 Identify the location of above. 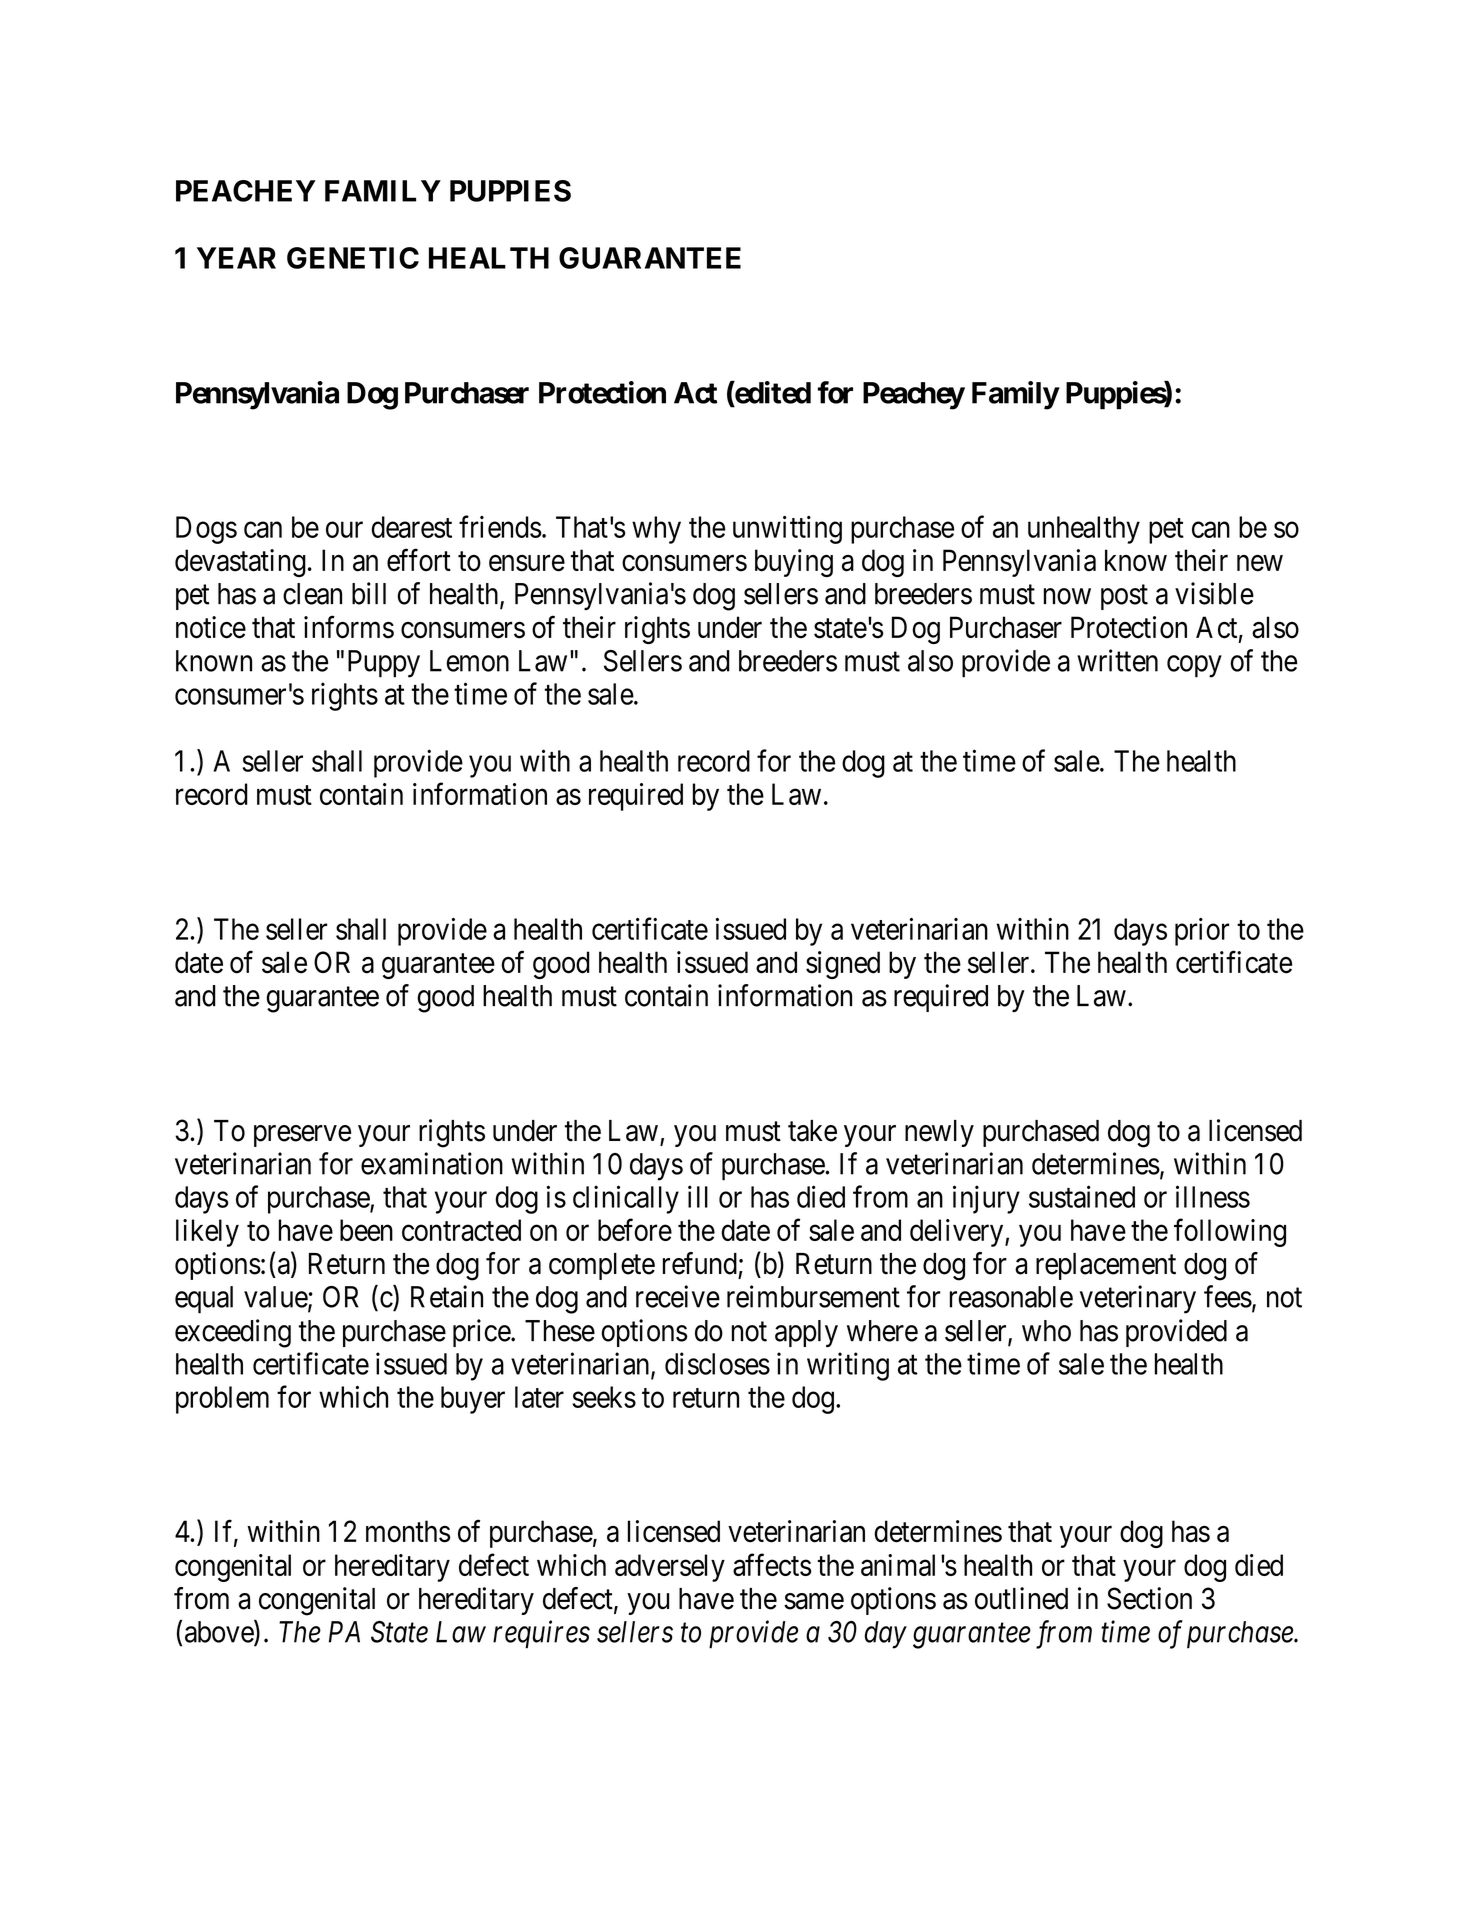
(220, 1632).
